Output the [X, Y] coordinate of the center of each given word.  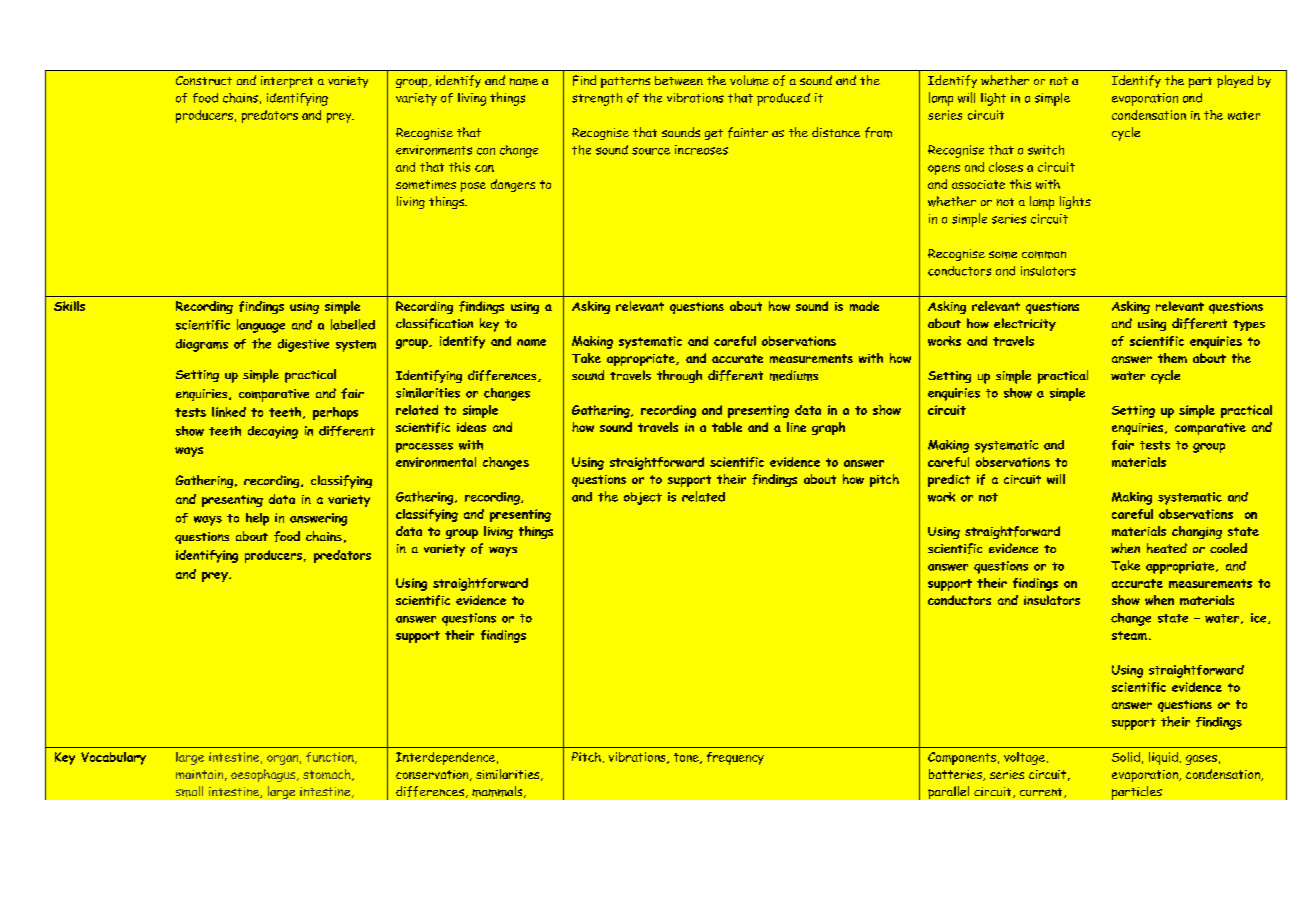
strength [597, 99]
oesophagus [264, 775]
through [679, 376]
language [261, 326]
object [643, 498]
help [257, 519]
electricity [1025, 324]
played [1235, 81]
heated [1167, 548]
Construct [204, 80]
